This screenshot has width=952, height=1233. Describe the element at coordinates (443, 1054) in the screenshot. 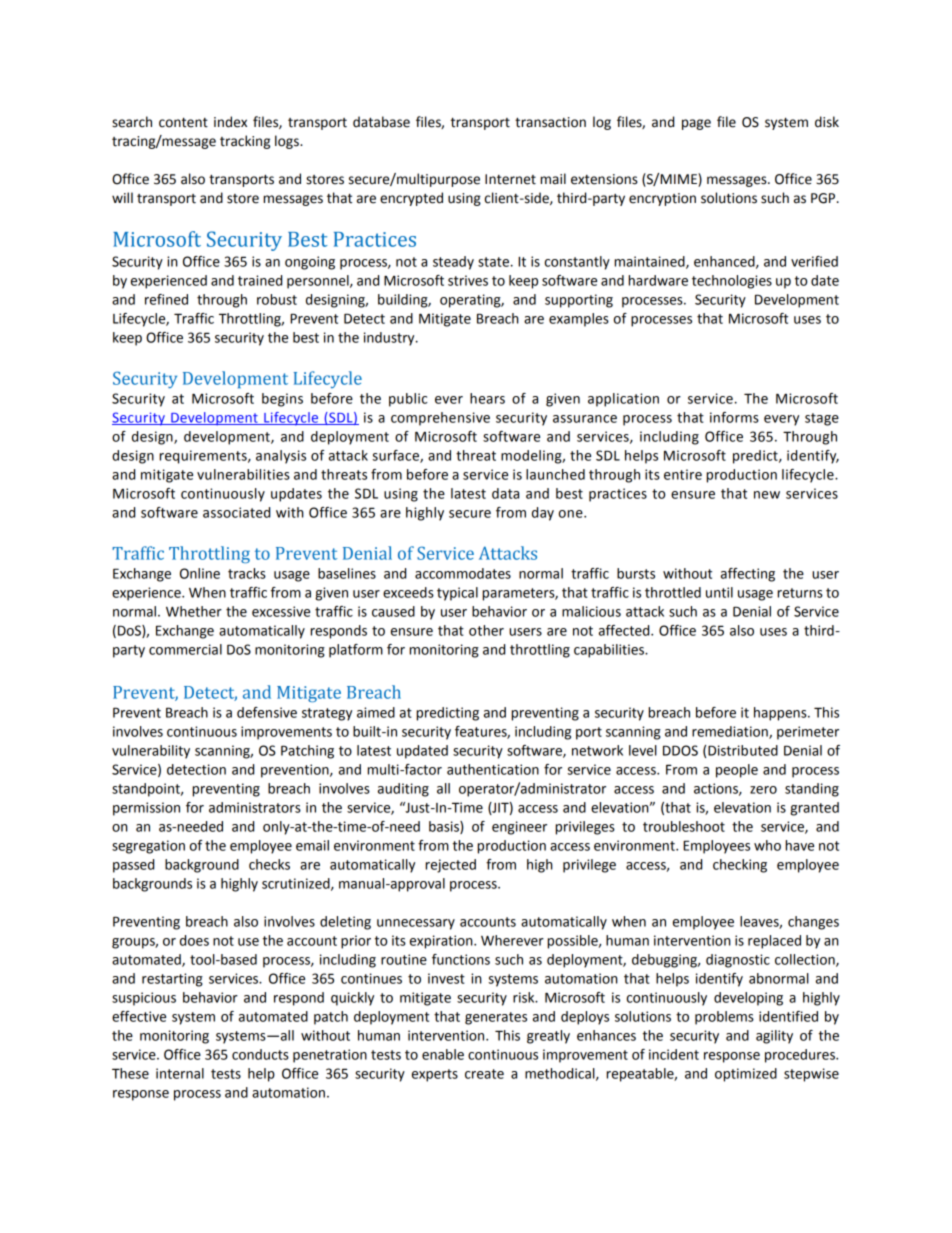

I see `enable` at that location.
